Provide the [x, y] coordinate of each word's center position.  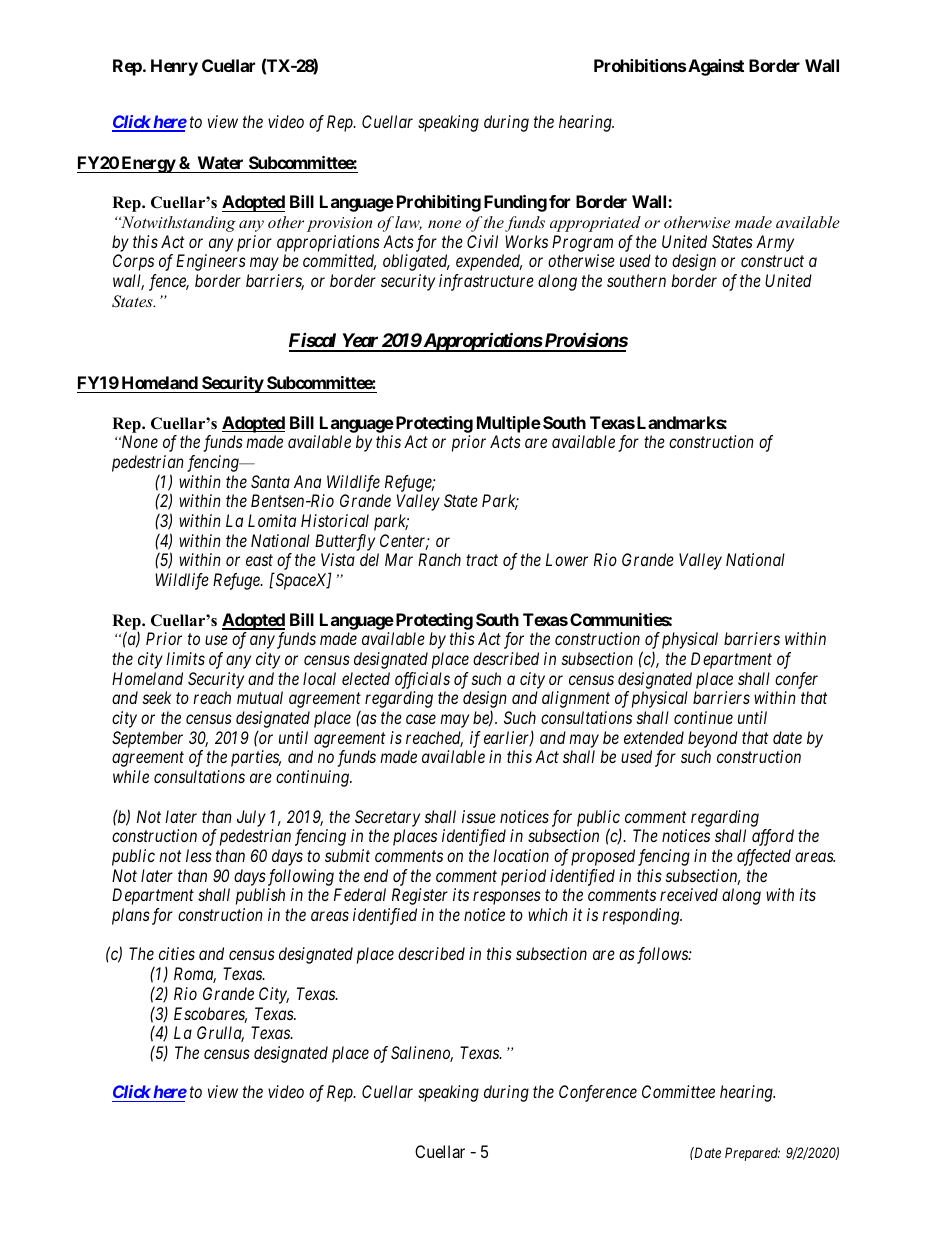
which [548, 914]
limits [185, 658]
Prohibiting [439, 203]
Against [716, 67]
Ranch [439, 559]
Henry [174, 67]
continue [703, 717]
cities [177, 953]
